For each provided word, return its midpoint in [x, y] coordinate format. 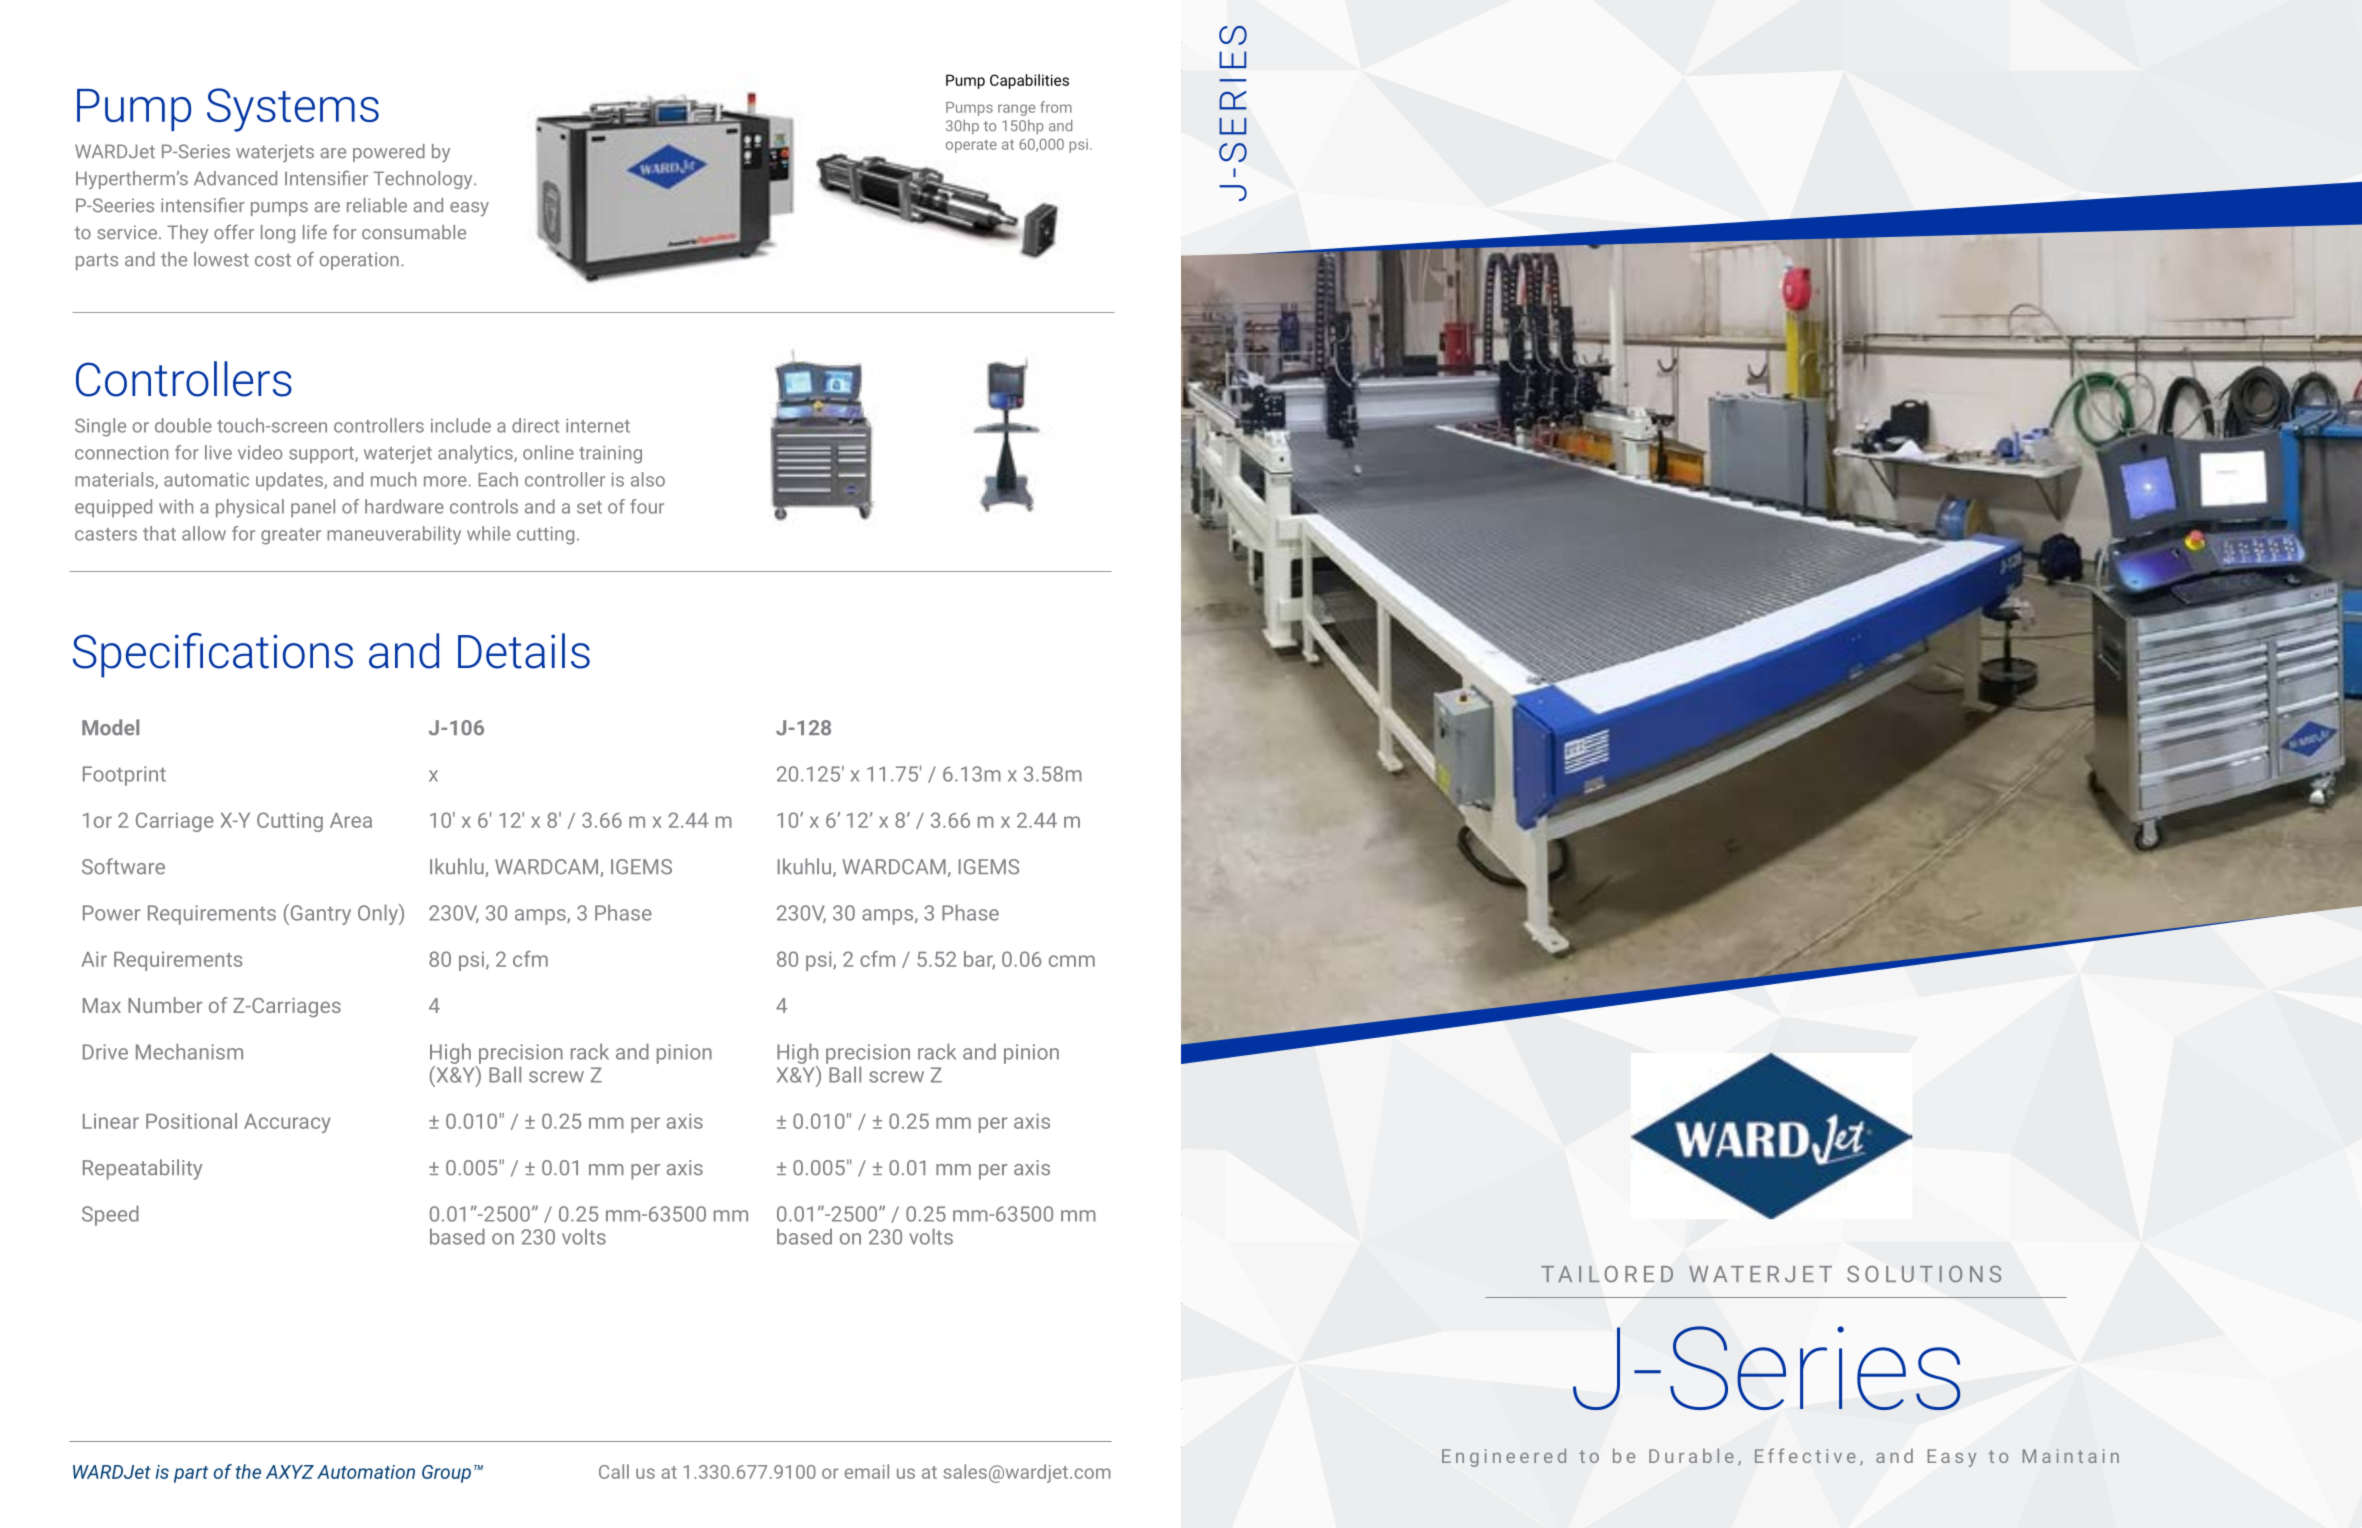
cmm [1072, 961]
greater [291, 536]
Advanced [235, 178]
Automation [366, 1472]
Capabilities [1029, 81]
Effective [1805, 1455]
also [648, 479]
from [1056, 107]
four [647, 506]
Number [165, 1005]
